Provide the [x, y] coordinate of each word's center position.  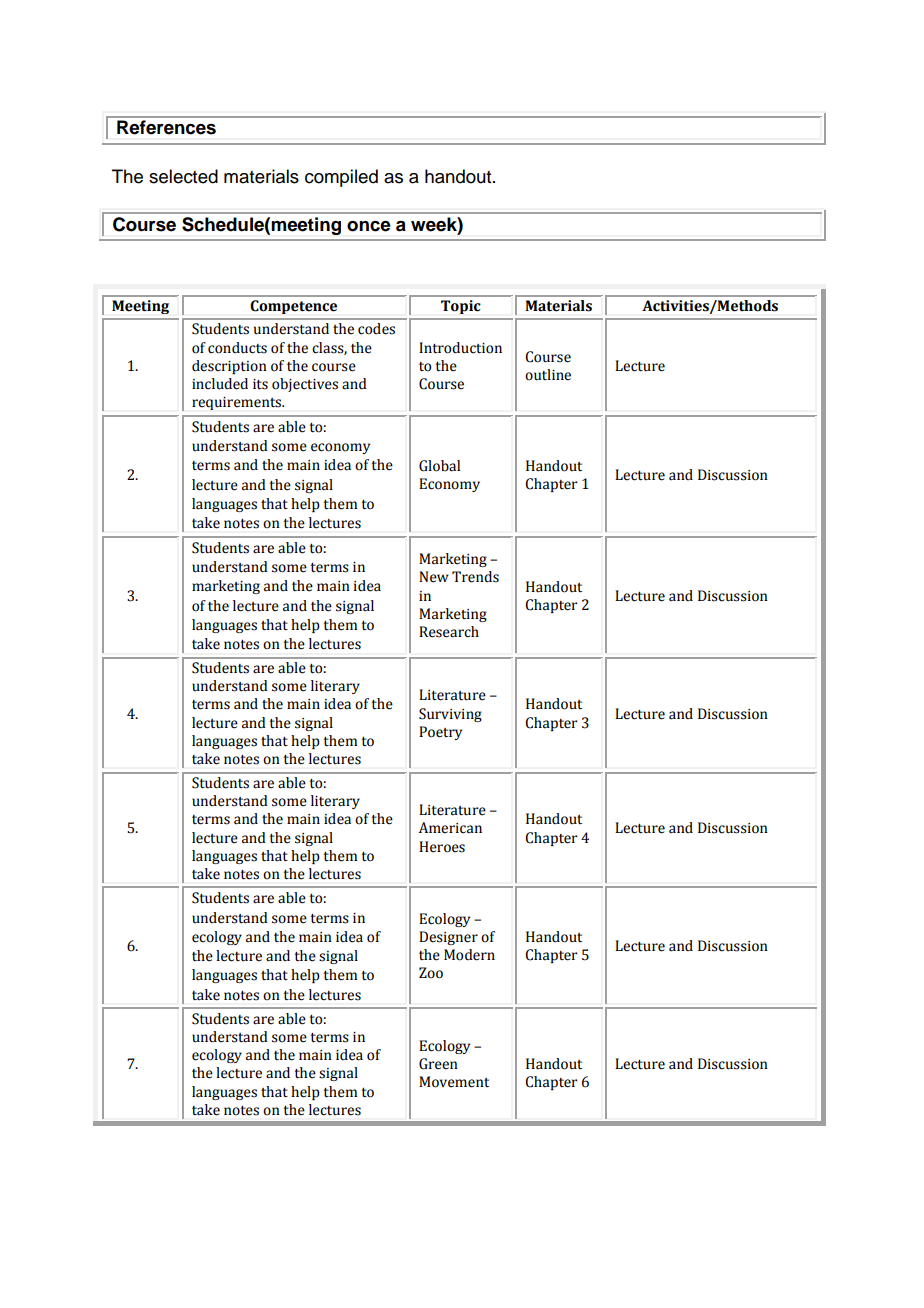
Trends [475, 577]
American [450, 828]
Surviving [450, 715]
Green [438, 1064]
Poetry [440, 733]
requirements [238, 403]
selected [183, 176]
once [369, 226]
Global [439, 466]
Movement [454, 1082]
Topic [460, 307]
